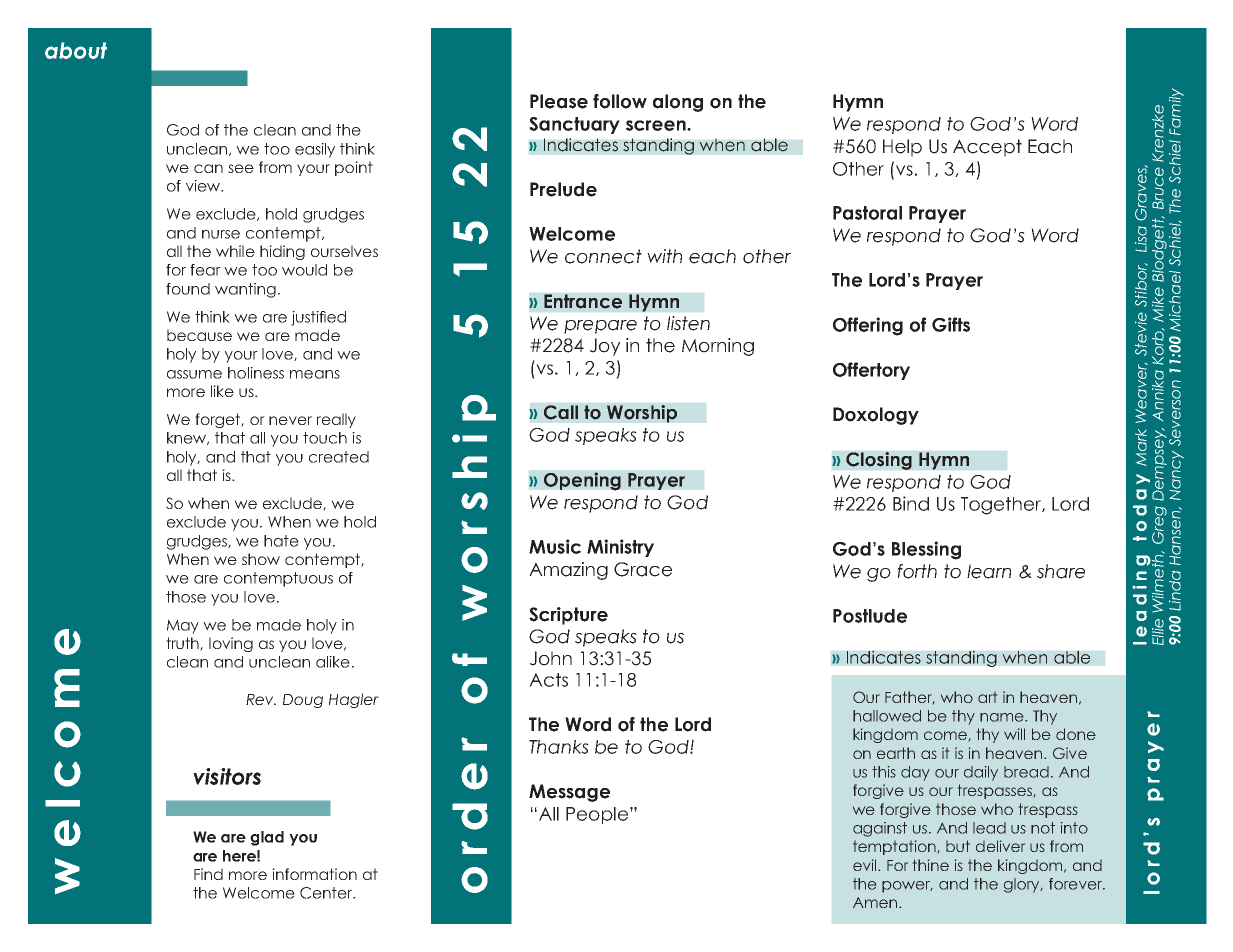  Describe the element at coordinates (76, 50) in the screenshot. I see `about` at that location.
